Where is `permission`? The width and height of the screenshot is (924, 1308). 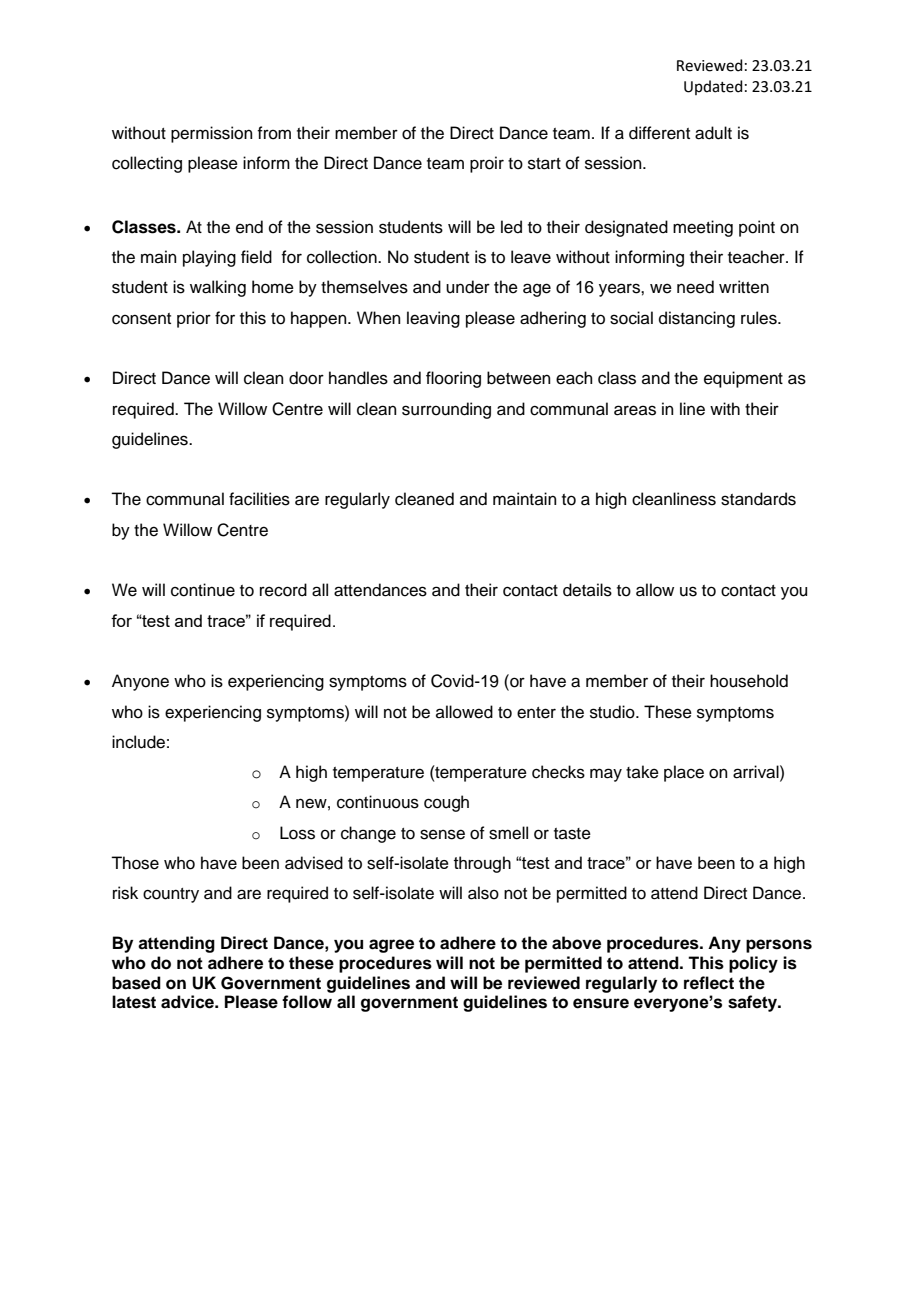 permission is located at coordinates (212, 134).
